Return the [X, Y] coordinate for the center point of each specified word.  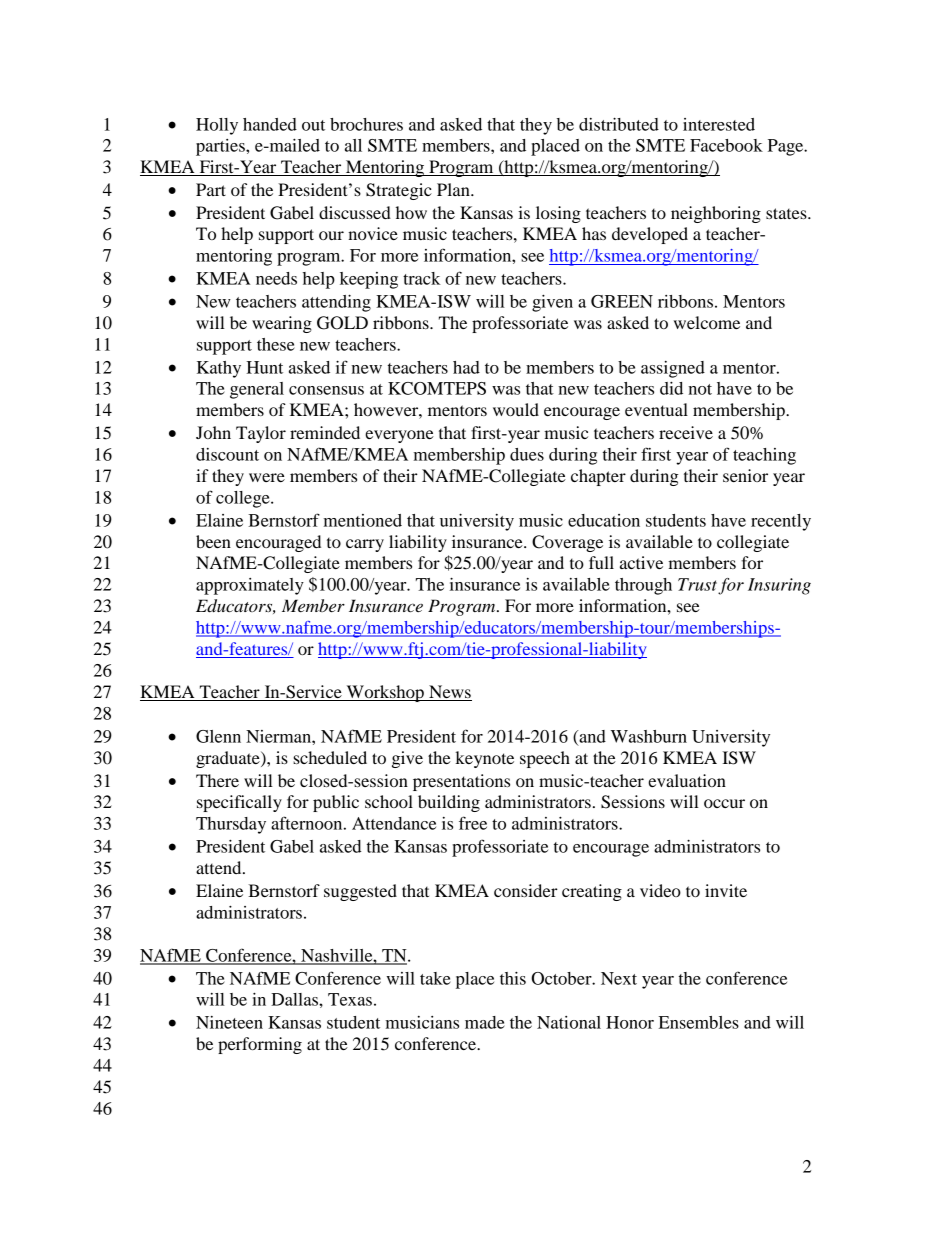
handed [270, 124]
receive [686, 432]
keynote [484, 759]
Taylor [261, 434]
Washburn [649, 736]
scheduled [330, 757]
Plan [454, 189]
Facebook [726, 145]
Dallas [295, 999]
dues [527, 454]
